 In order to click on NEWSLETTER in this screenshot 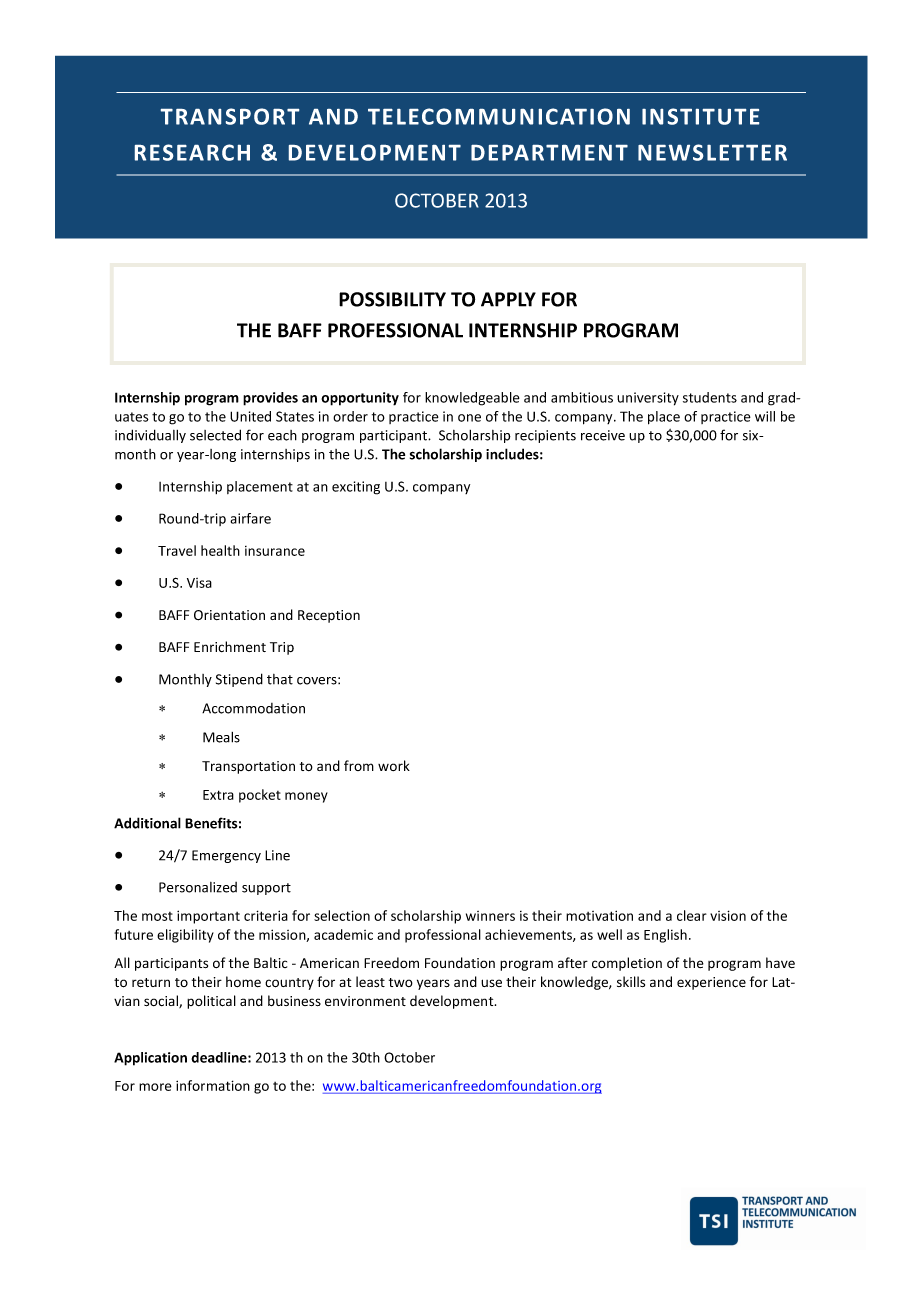, I will do `click(712, 152)`.
